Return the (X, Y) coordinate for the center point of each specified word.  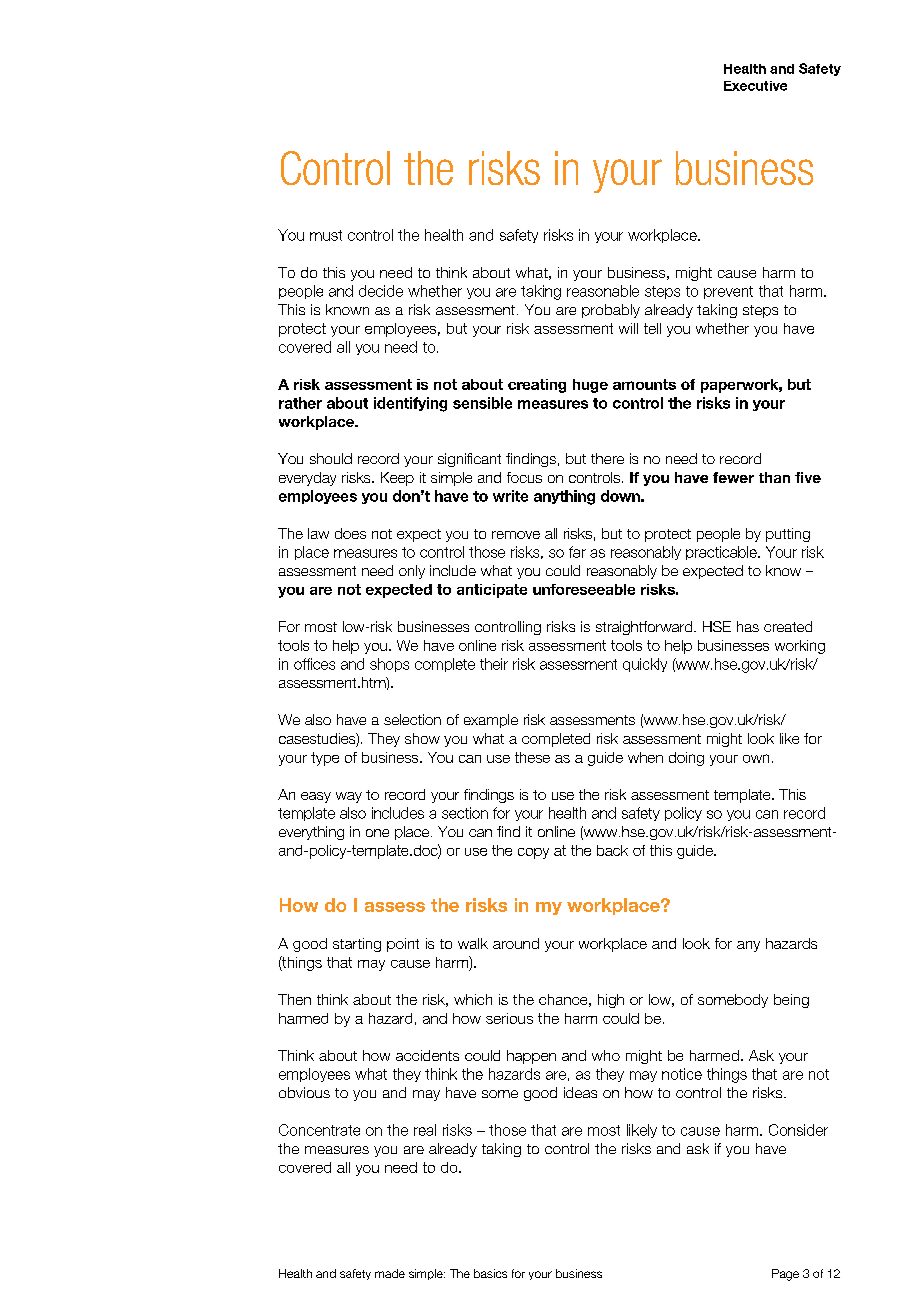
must (326, 235)
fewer (733, 477)
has (748, 626)
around (516, 943)
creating (537, 386)
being (791, 1001)
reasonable (603, 291)
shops (389, 665)
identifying (410, 404)
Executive (755, 86)
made (390, 1273)
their (494, 664)
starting (357, 945)
